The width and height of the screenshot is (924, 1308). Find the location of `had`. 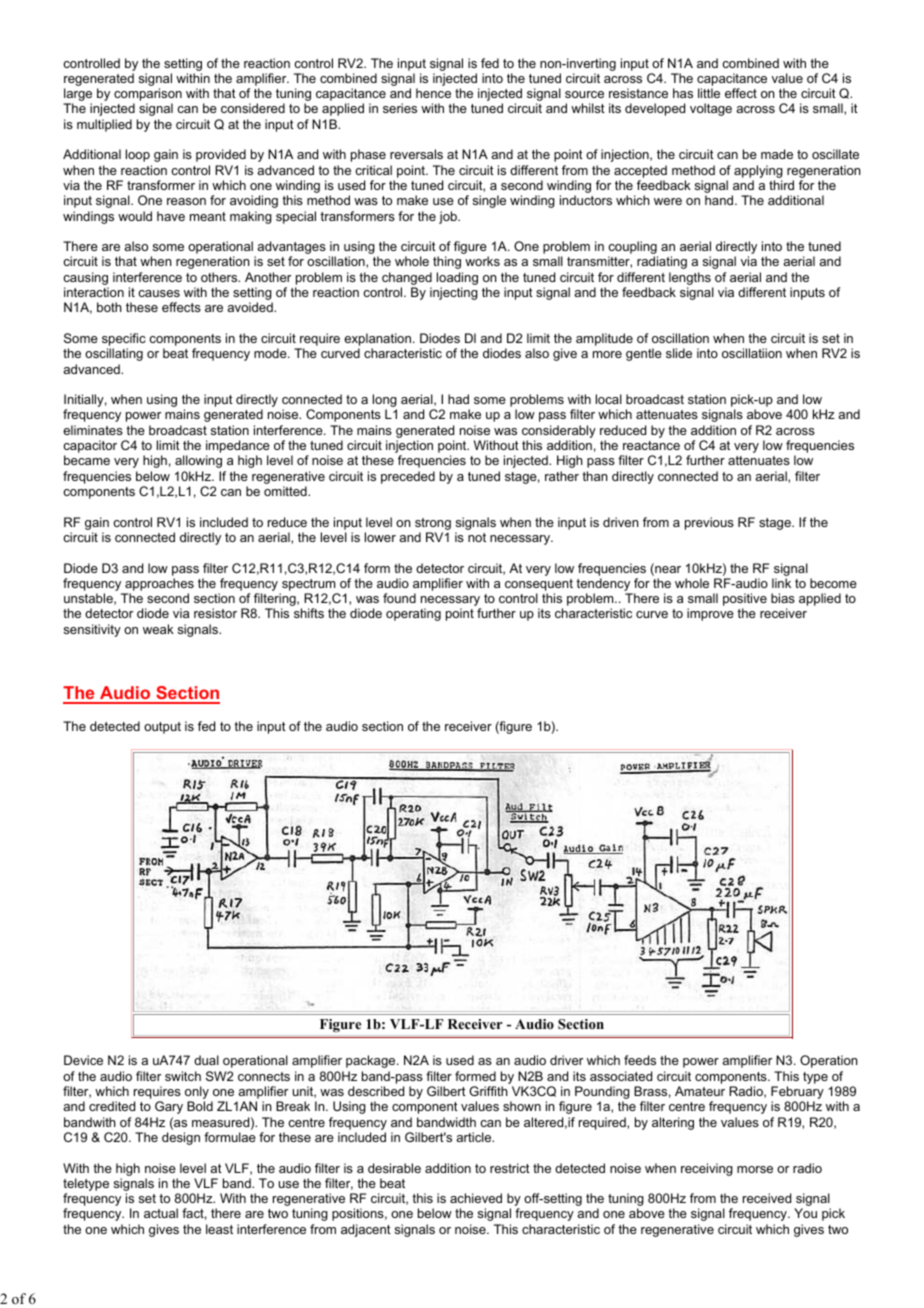

had is located at coordinates (458, 399).
